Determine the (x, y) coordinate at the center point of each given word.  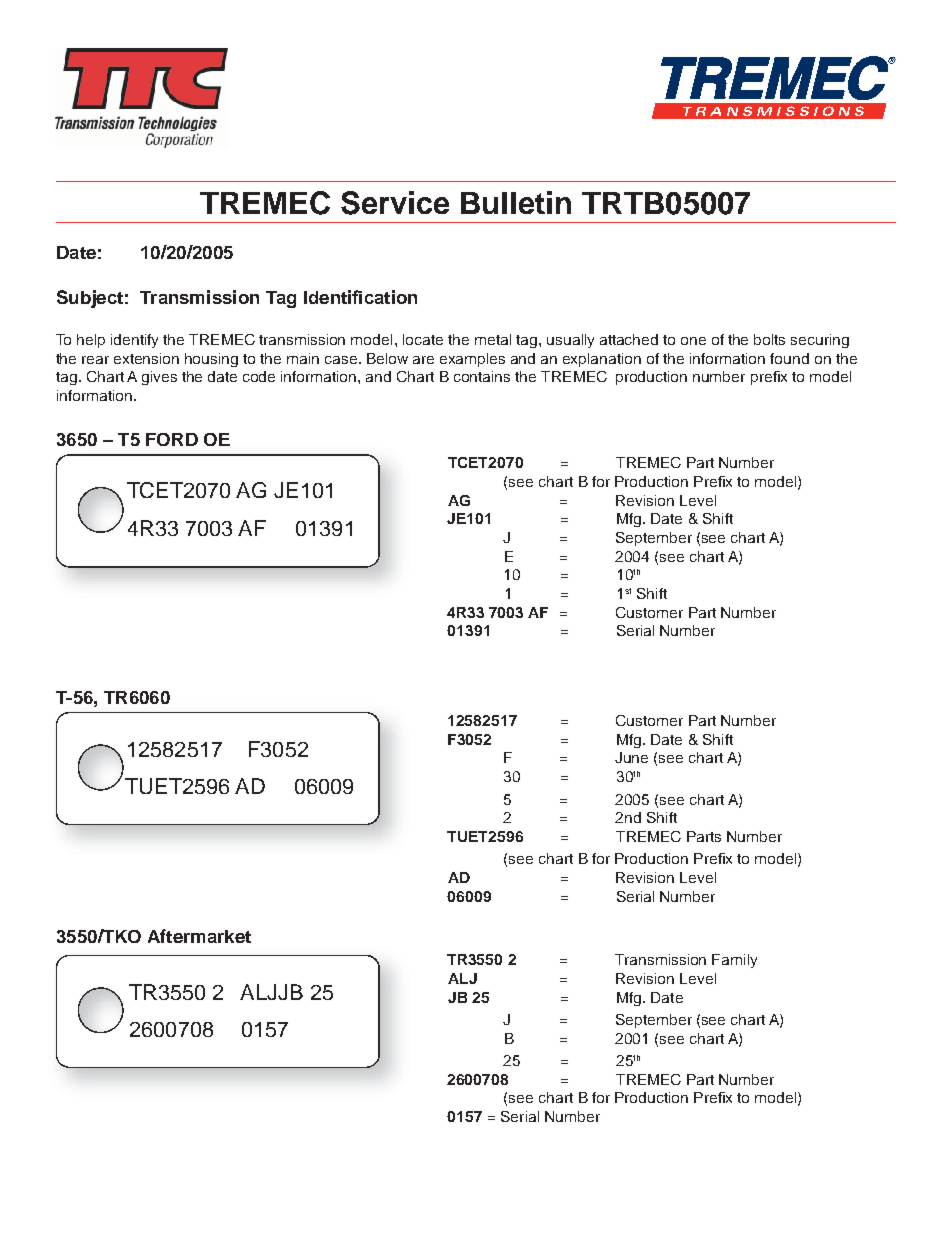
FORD (172, 439)
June (631, 757)
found (789, 358)
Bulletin (516, 202)
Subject (90, 299)
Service (395, 203)
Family (734, 961)
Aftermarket (199, 936)
